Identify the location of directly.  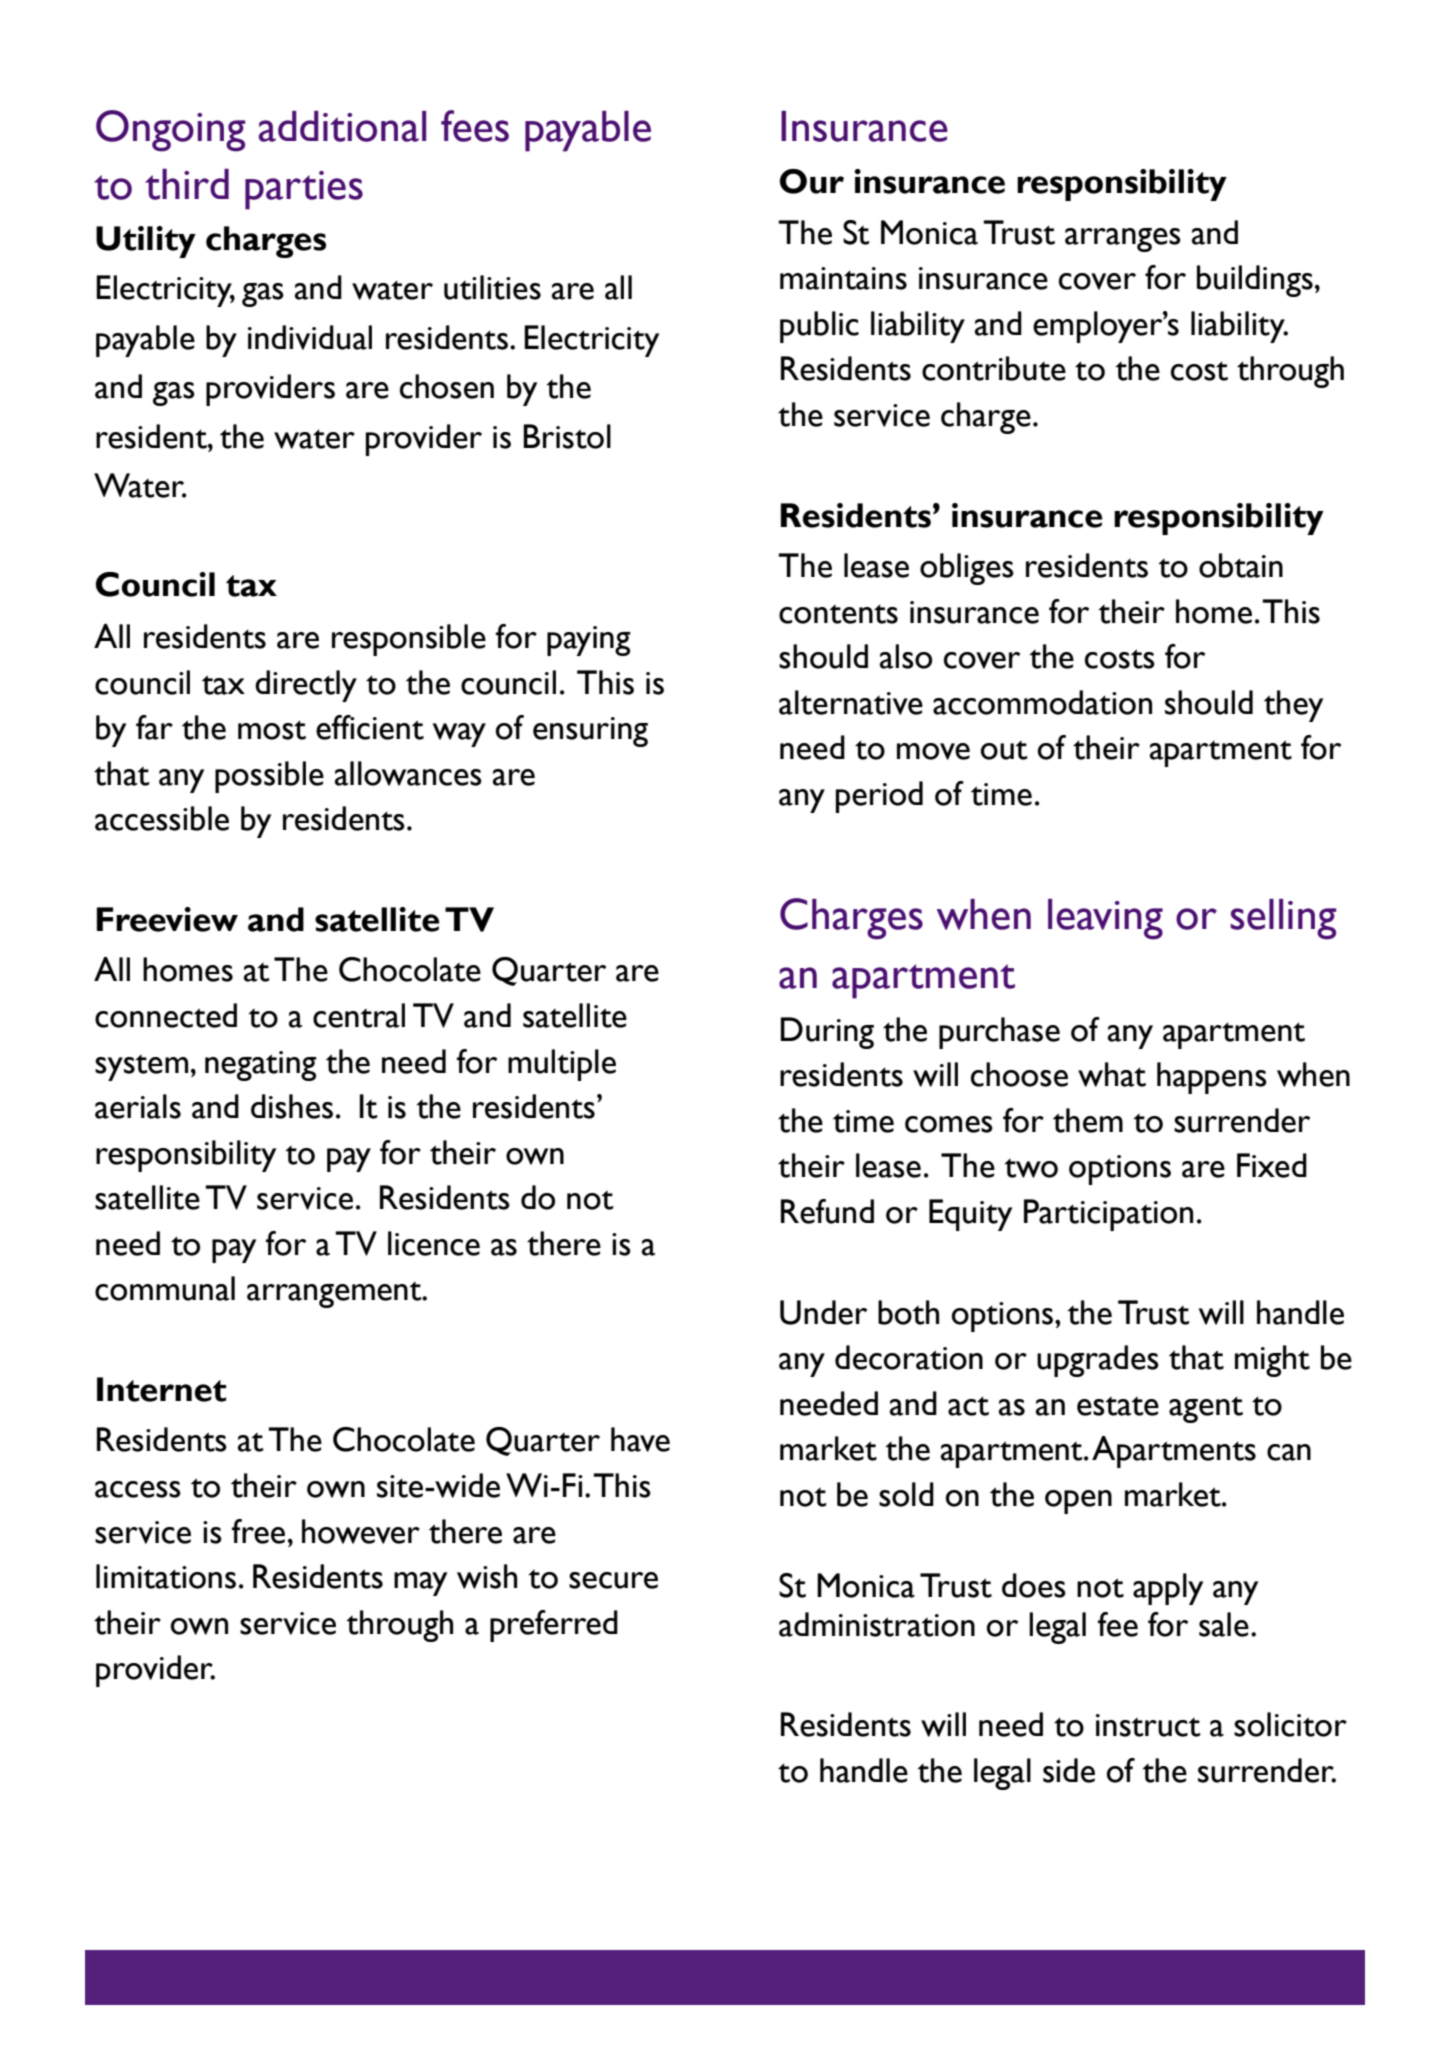
(306, 686).
